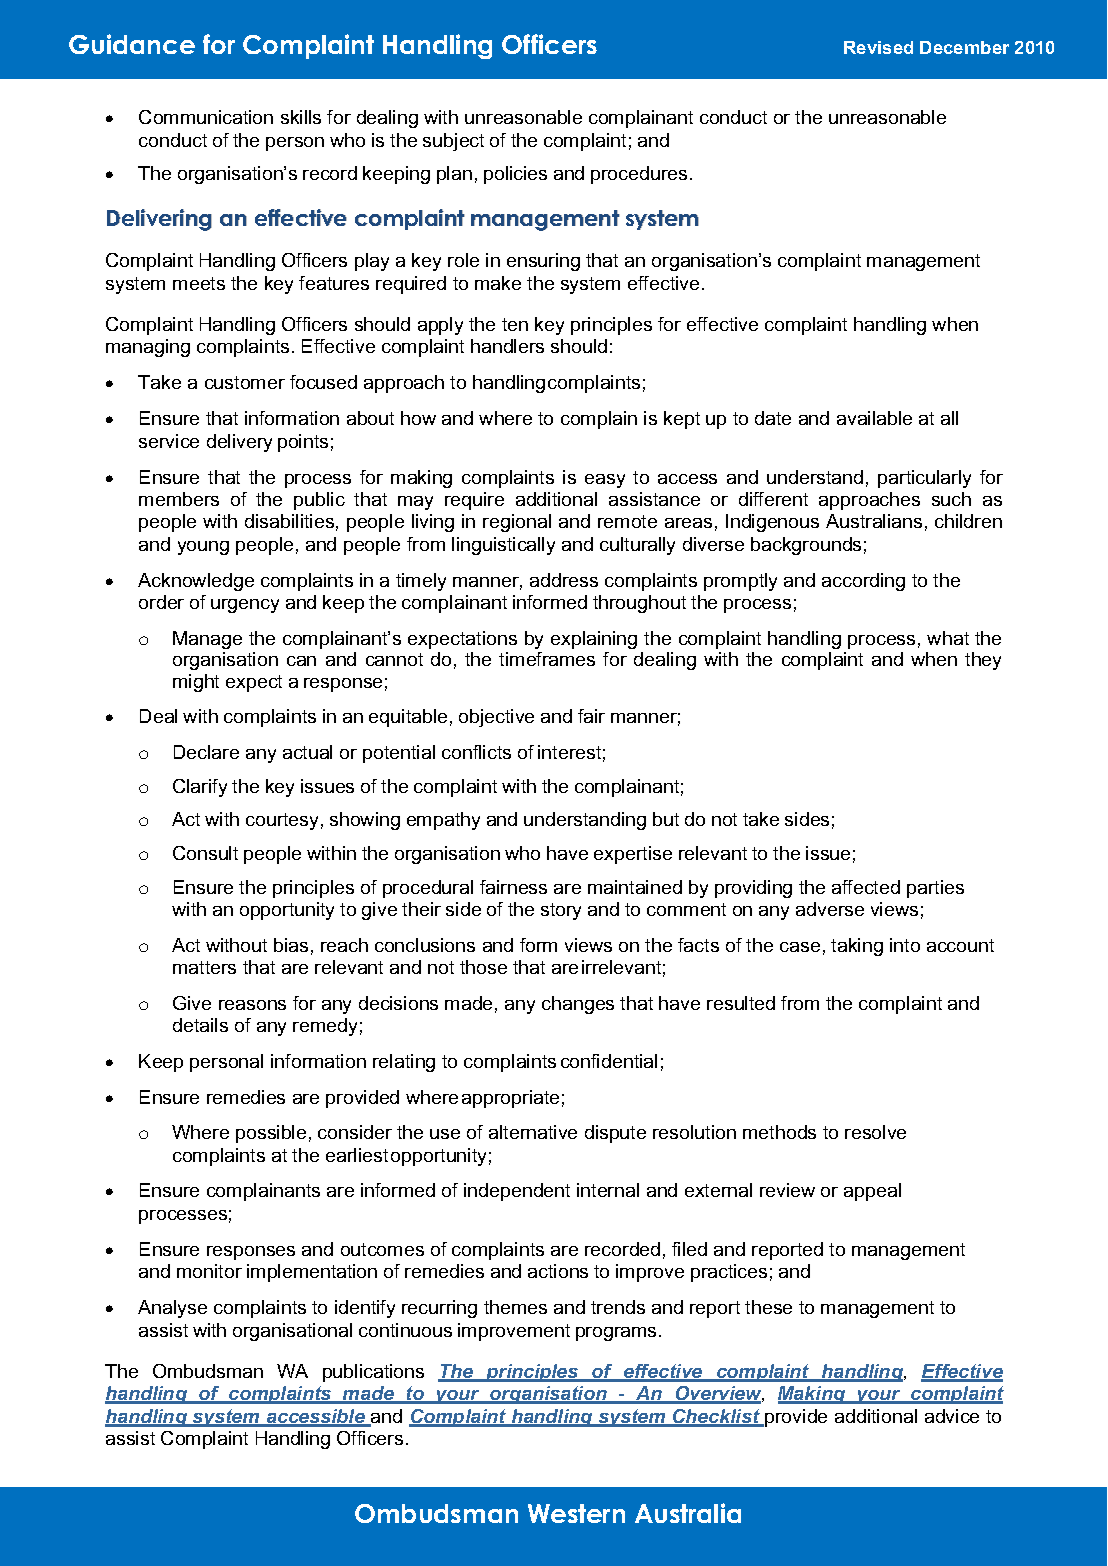 The image size is (1108, 1566). Describe the element at coordinates (576, 1513) in the screenshot. I see `Western` at that location.
